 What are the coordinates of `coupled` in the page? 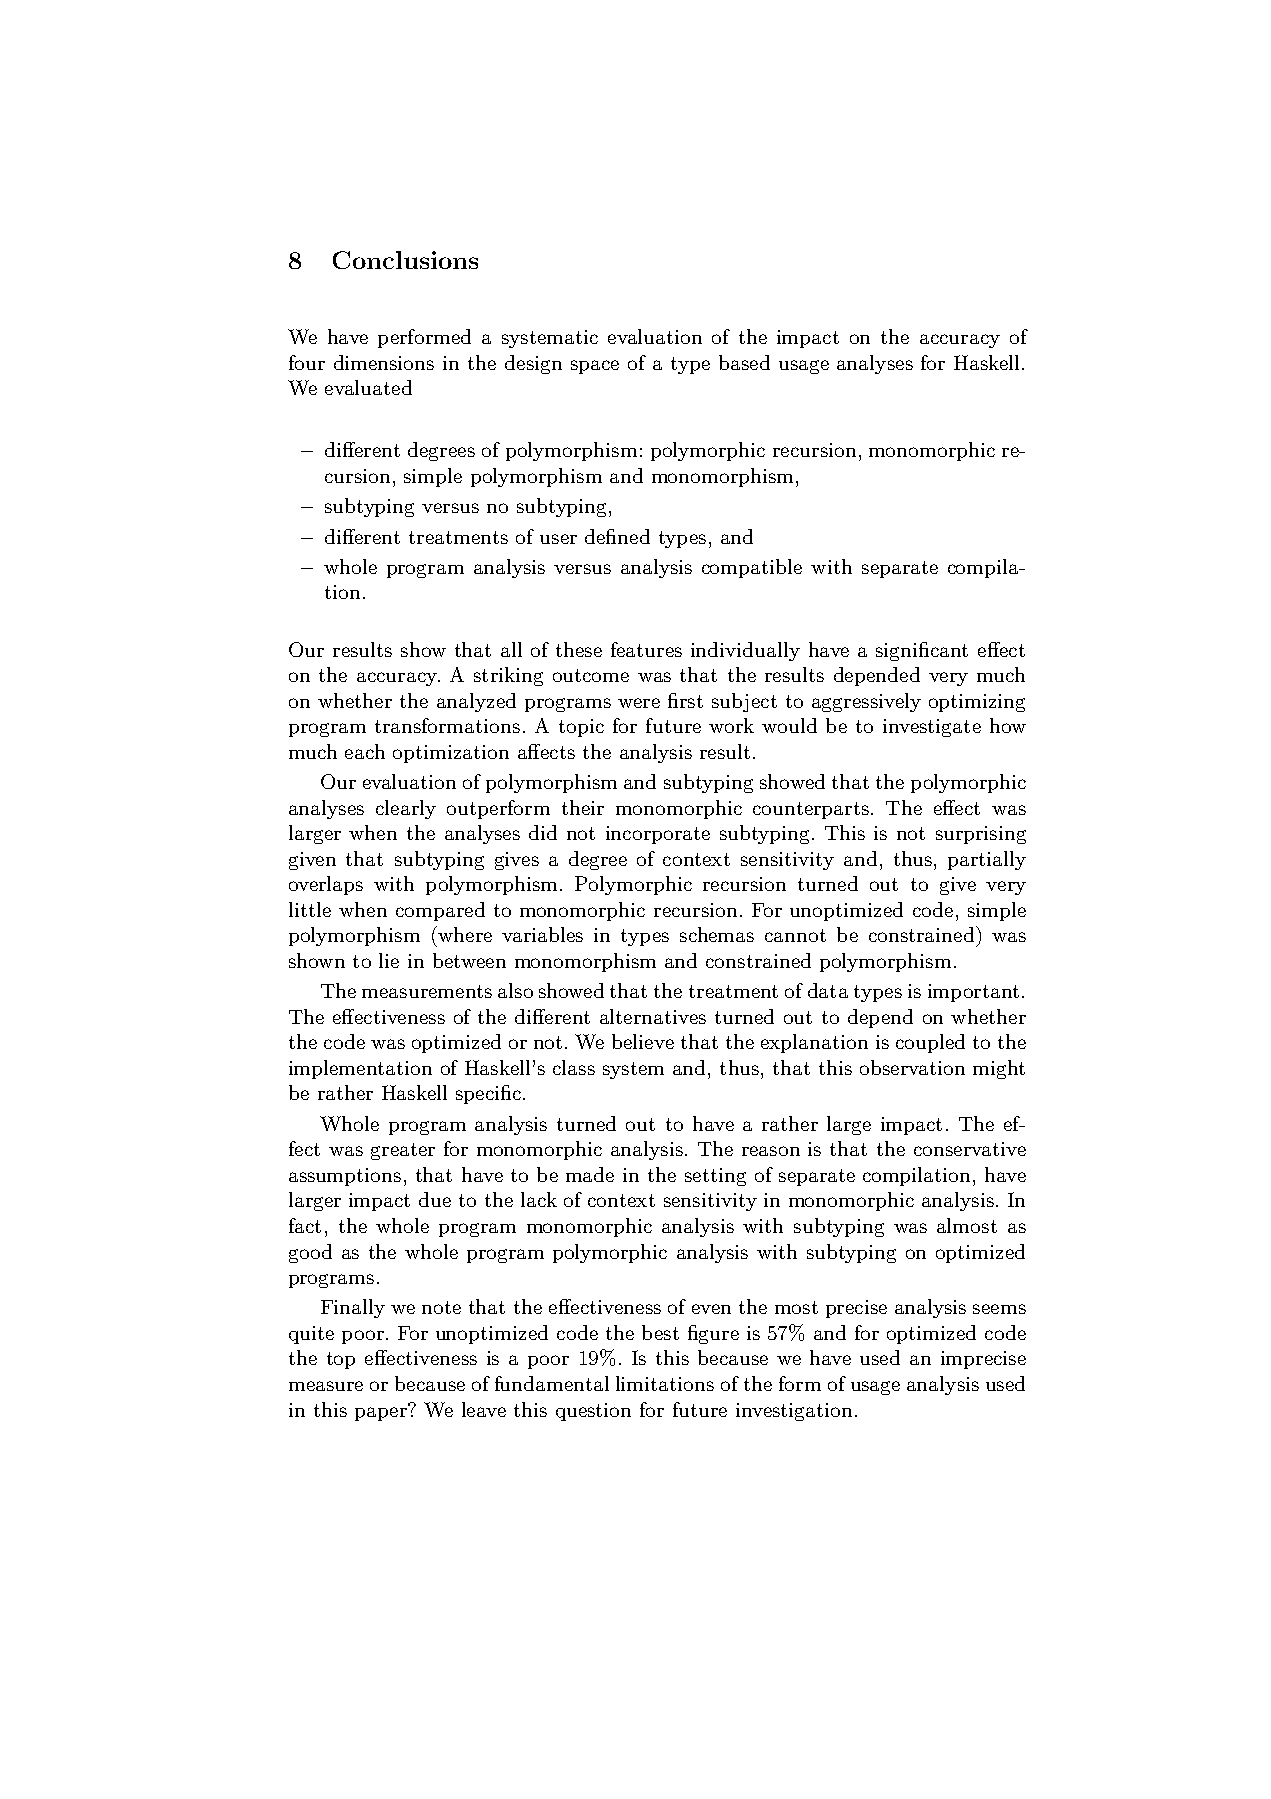 It's located at (930, 1043).
